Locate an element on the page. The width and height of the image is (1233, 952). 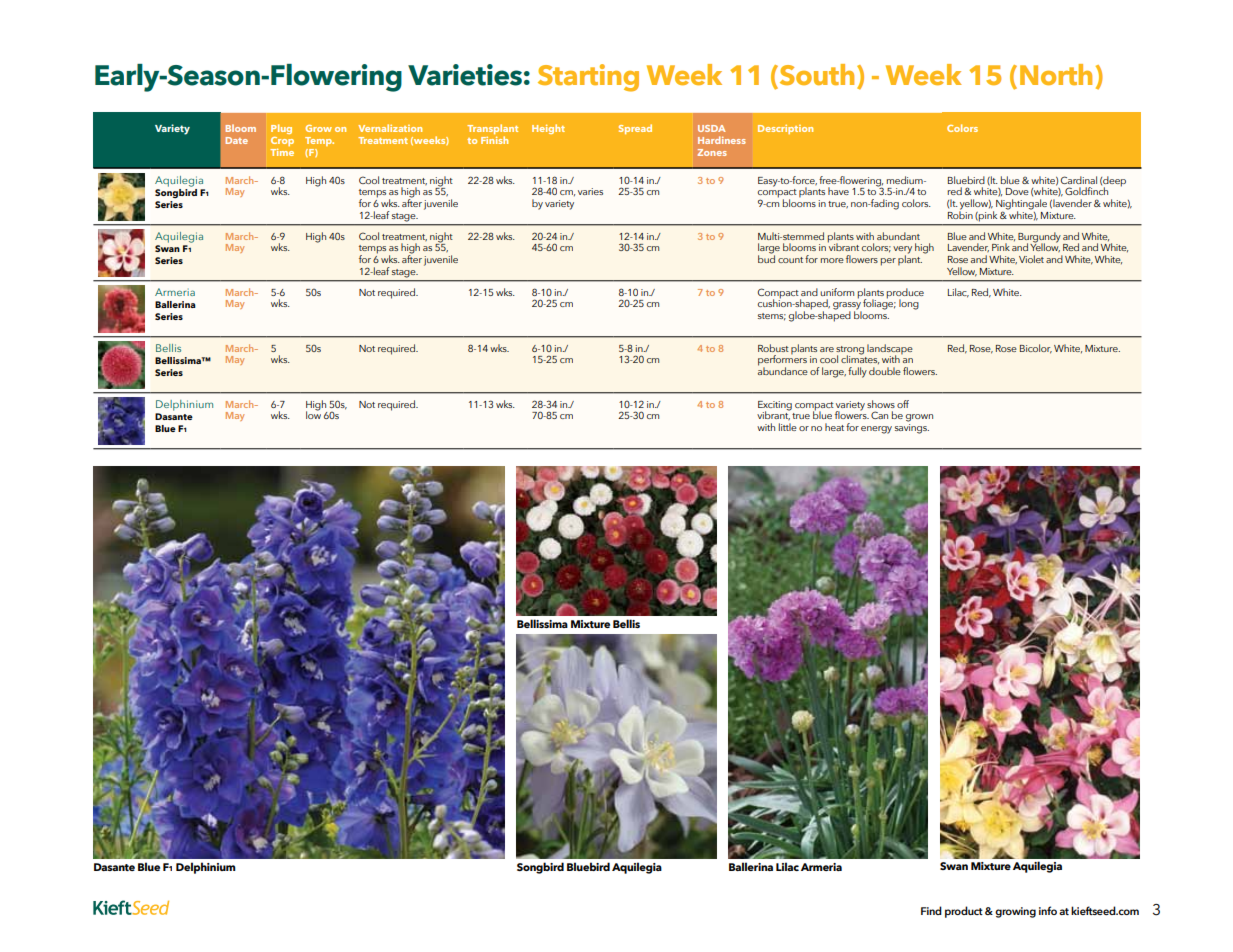
savings is located at coordinates (912, 427).
